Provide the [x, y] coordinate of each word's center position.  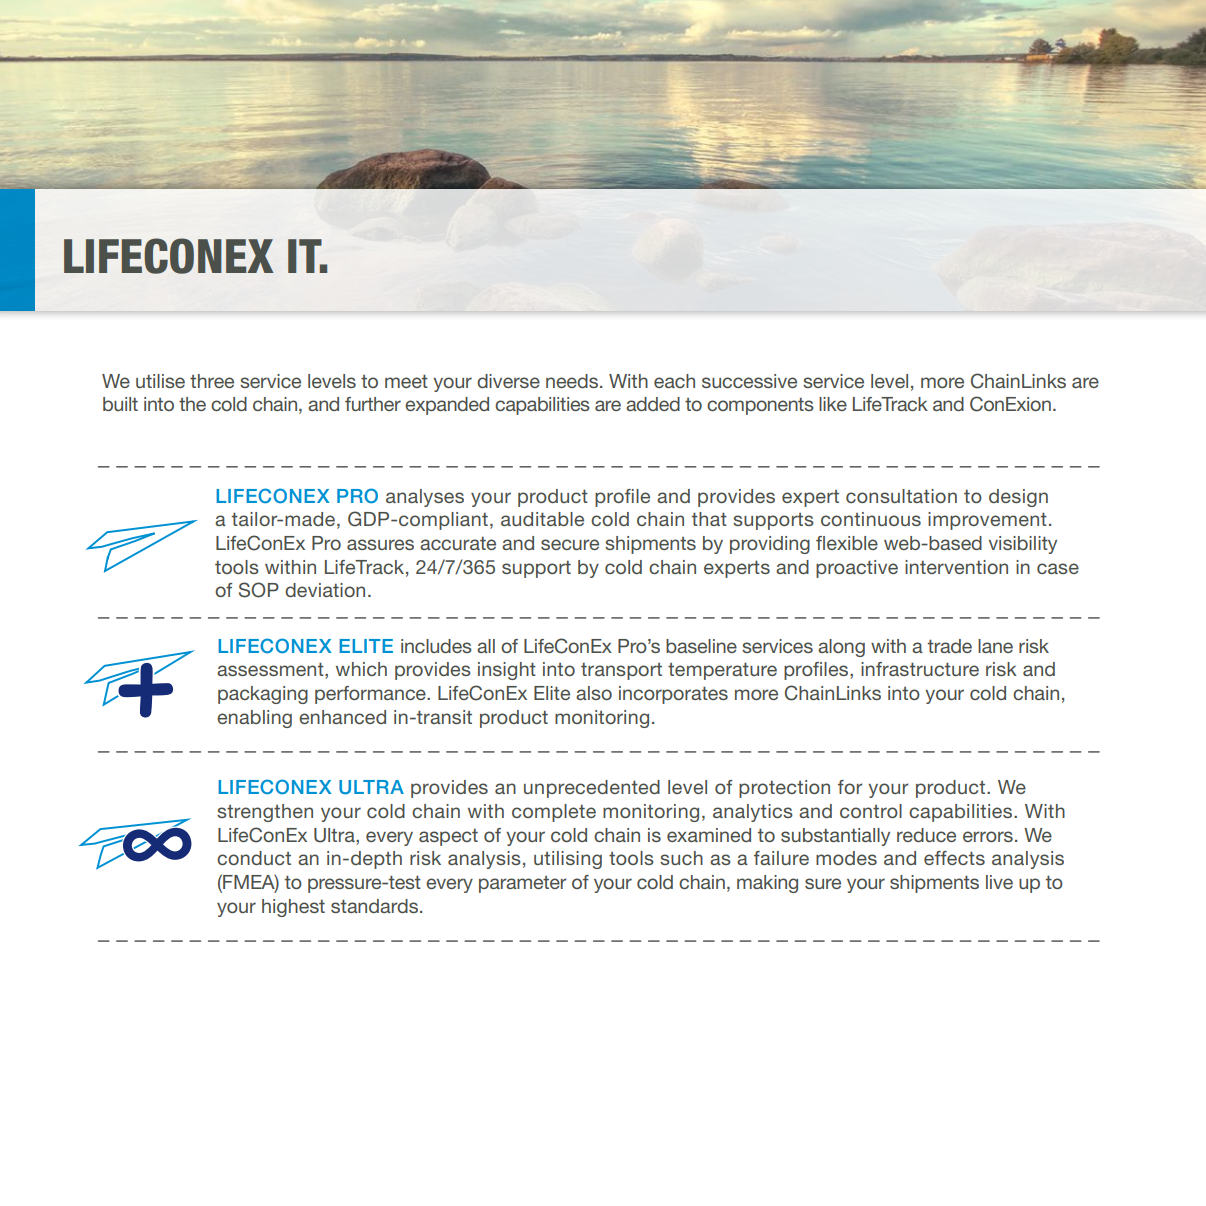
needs [572, 381]
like [833, 404]
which [361, 669]
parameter [523, 884]
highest [293, 908]
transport [621, 671]
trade [950, 646]
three [212, 381]
